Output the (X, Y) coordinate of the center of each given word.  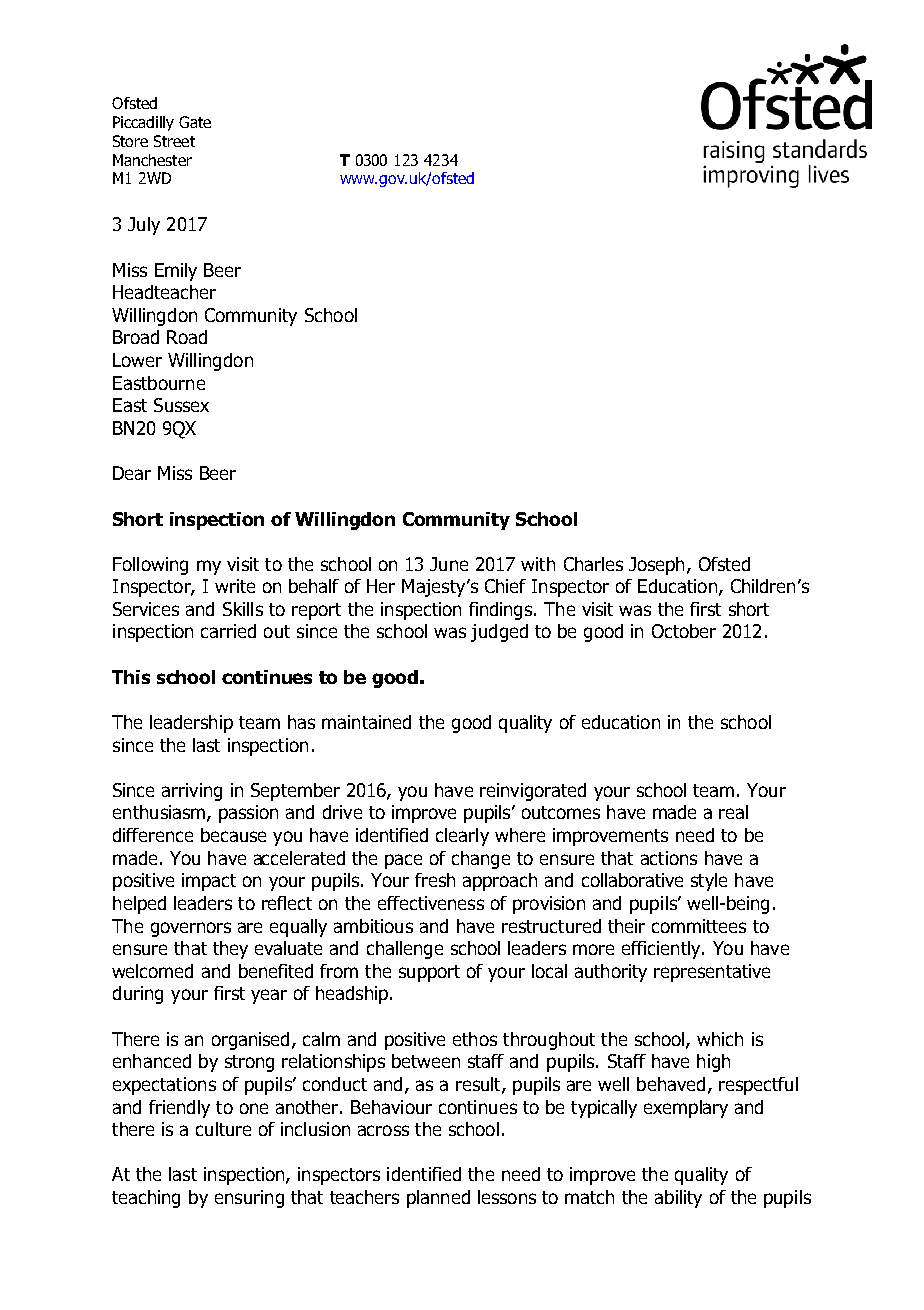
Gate (195, 122)
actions (669, 858)
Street (174, 141)
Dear (132, 473)
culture (223, 1129)
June (449, 564)
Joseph (656, 566)
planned (438, 1199)
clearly (462, 837)
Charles (593, 564)
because (233, 835)
